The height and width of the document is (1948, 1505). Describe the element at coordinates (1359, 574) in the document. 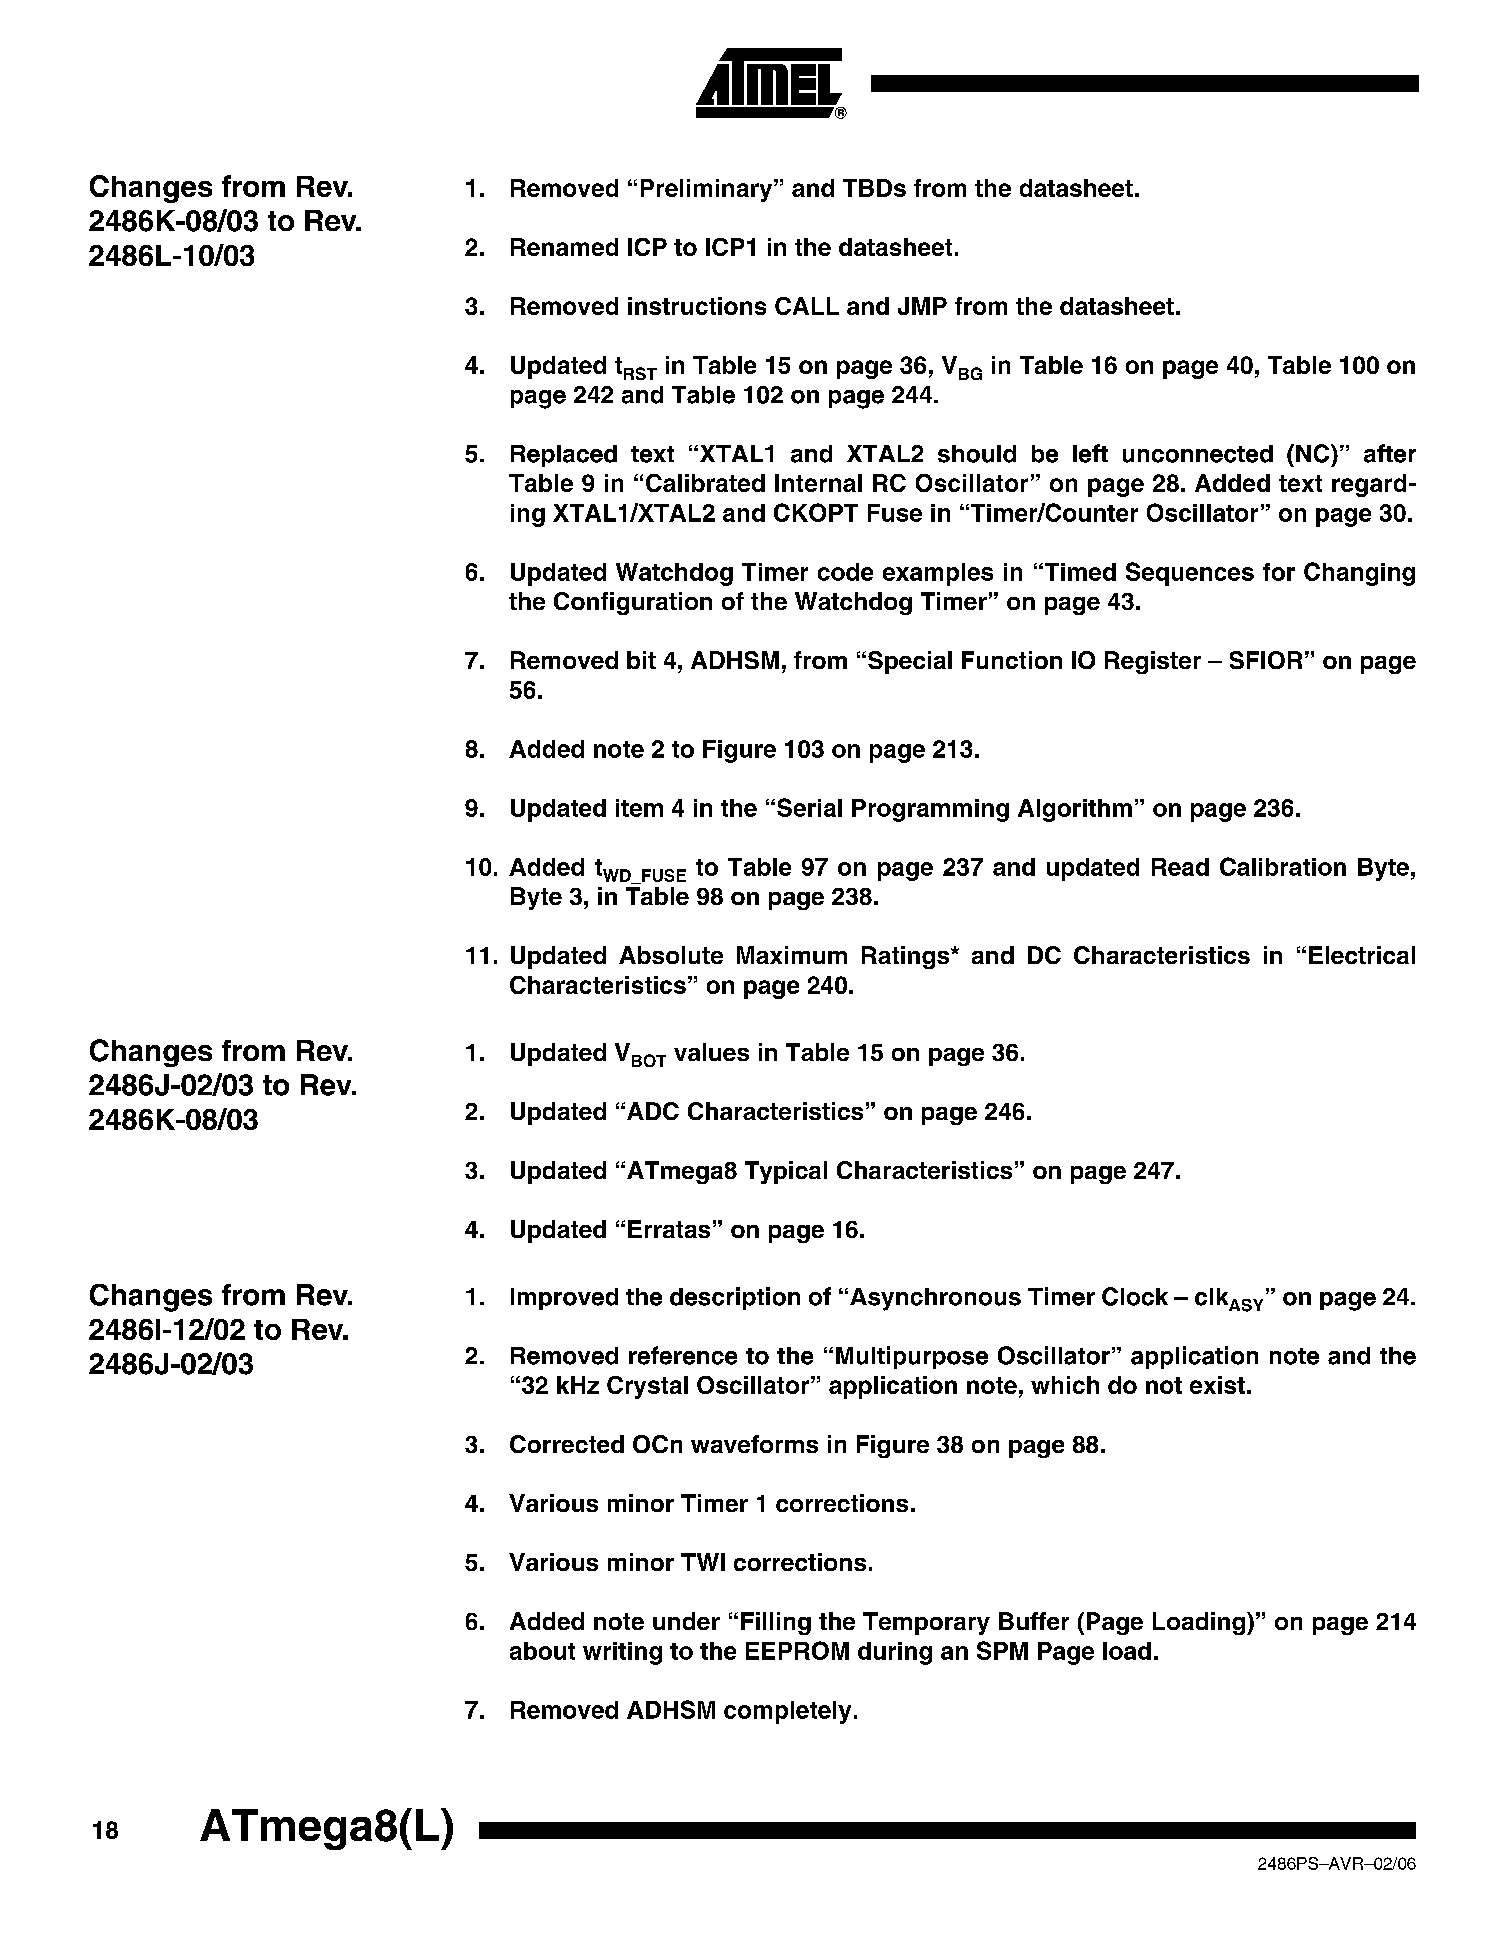

I see `Changing` at that location.
